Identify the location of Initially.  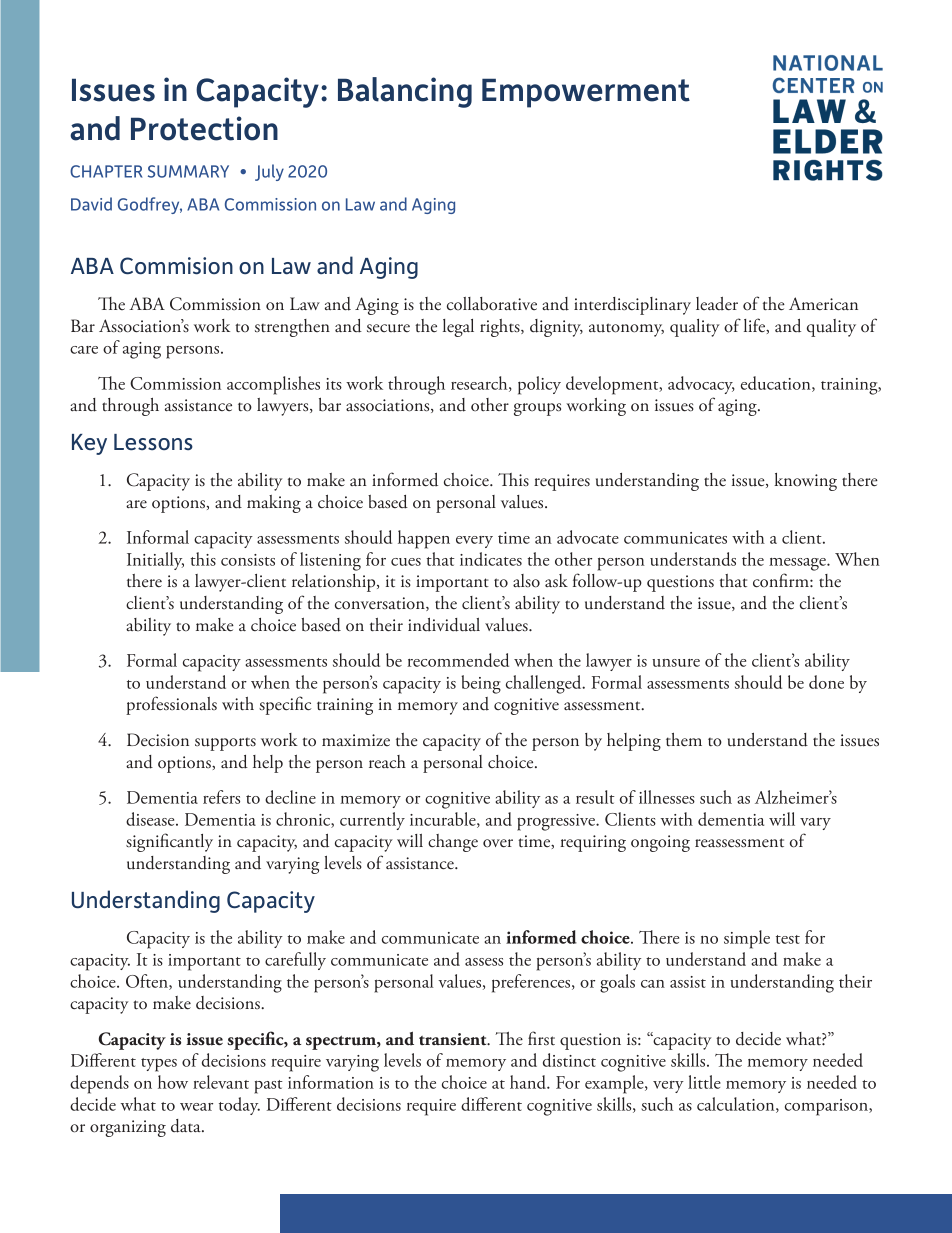
(155, 561).
